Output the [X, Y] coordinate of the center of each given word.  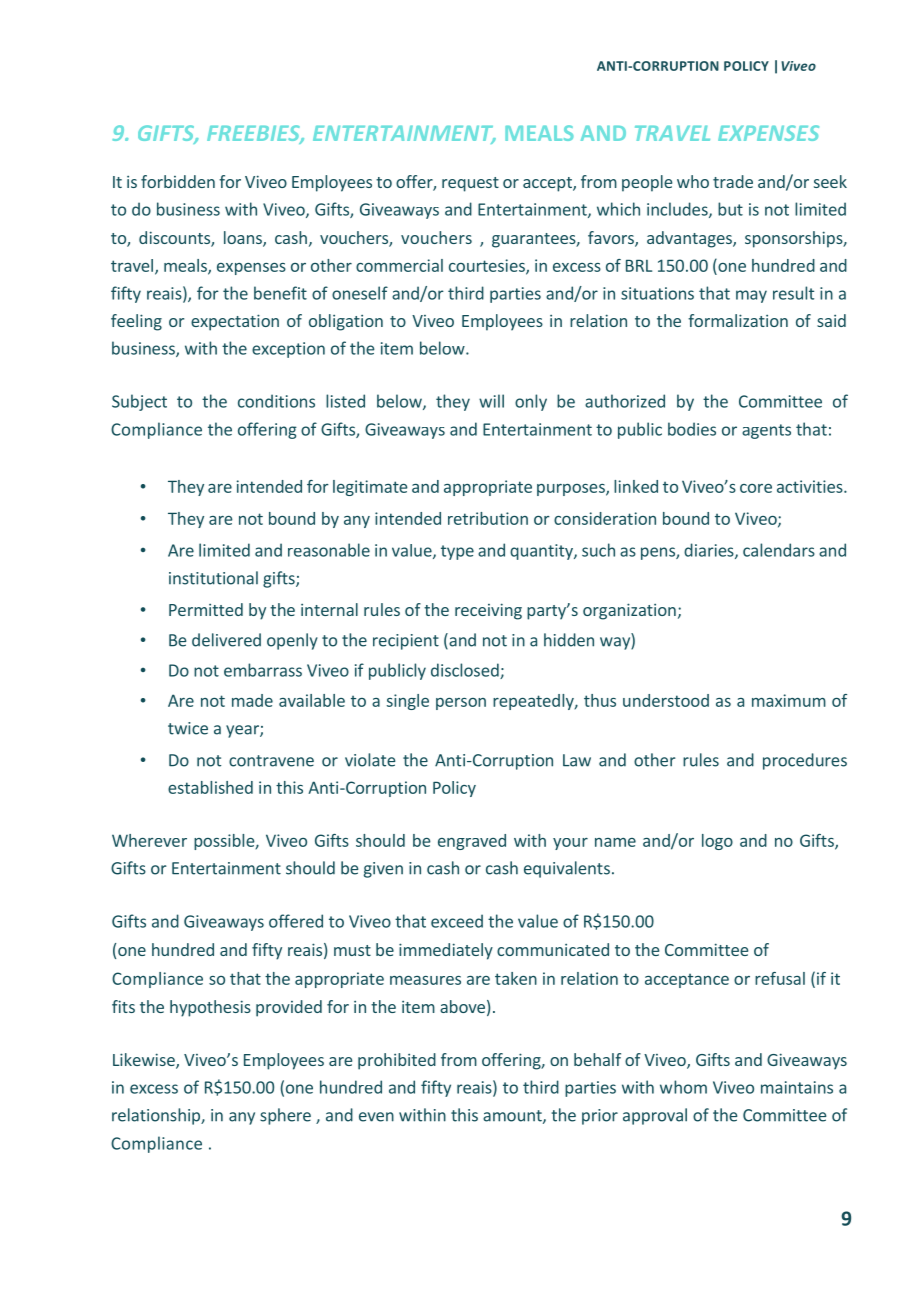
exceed [457, 921]
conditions [276, 401]
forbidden [178, 181]
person [461, 704]
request [470, 184]
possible [225, 842]
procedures [805, 761]
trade [733, 181]
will [491, 401]
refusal [780, 978]
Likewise [145, 1061]
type [457, 552]
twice [188, 728]
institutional [213, 578]
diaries [710, 551]
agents [766, 431]
